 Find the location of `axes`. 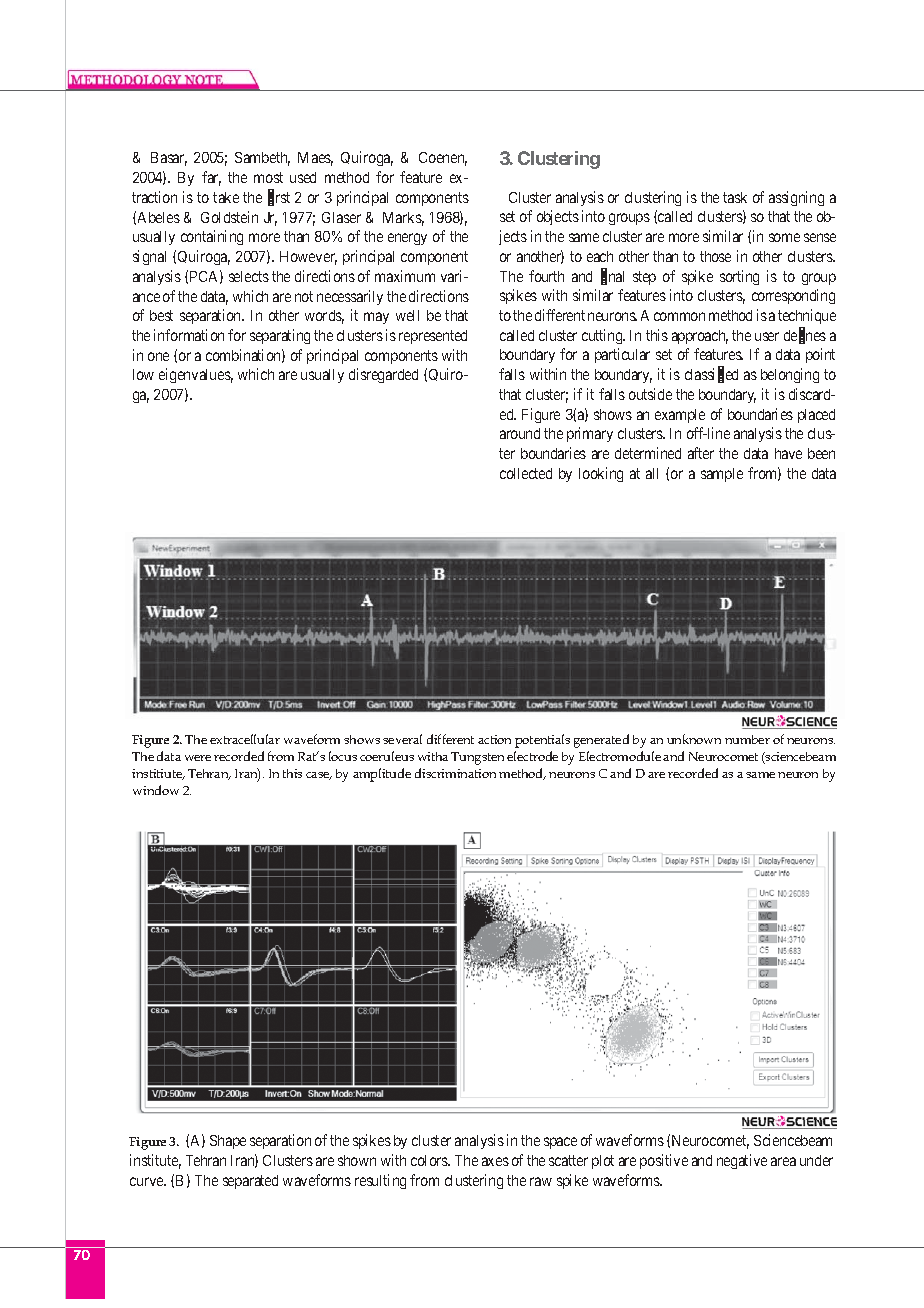

axes is located at coordinates (495, 1161).
